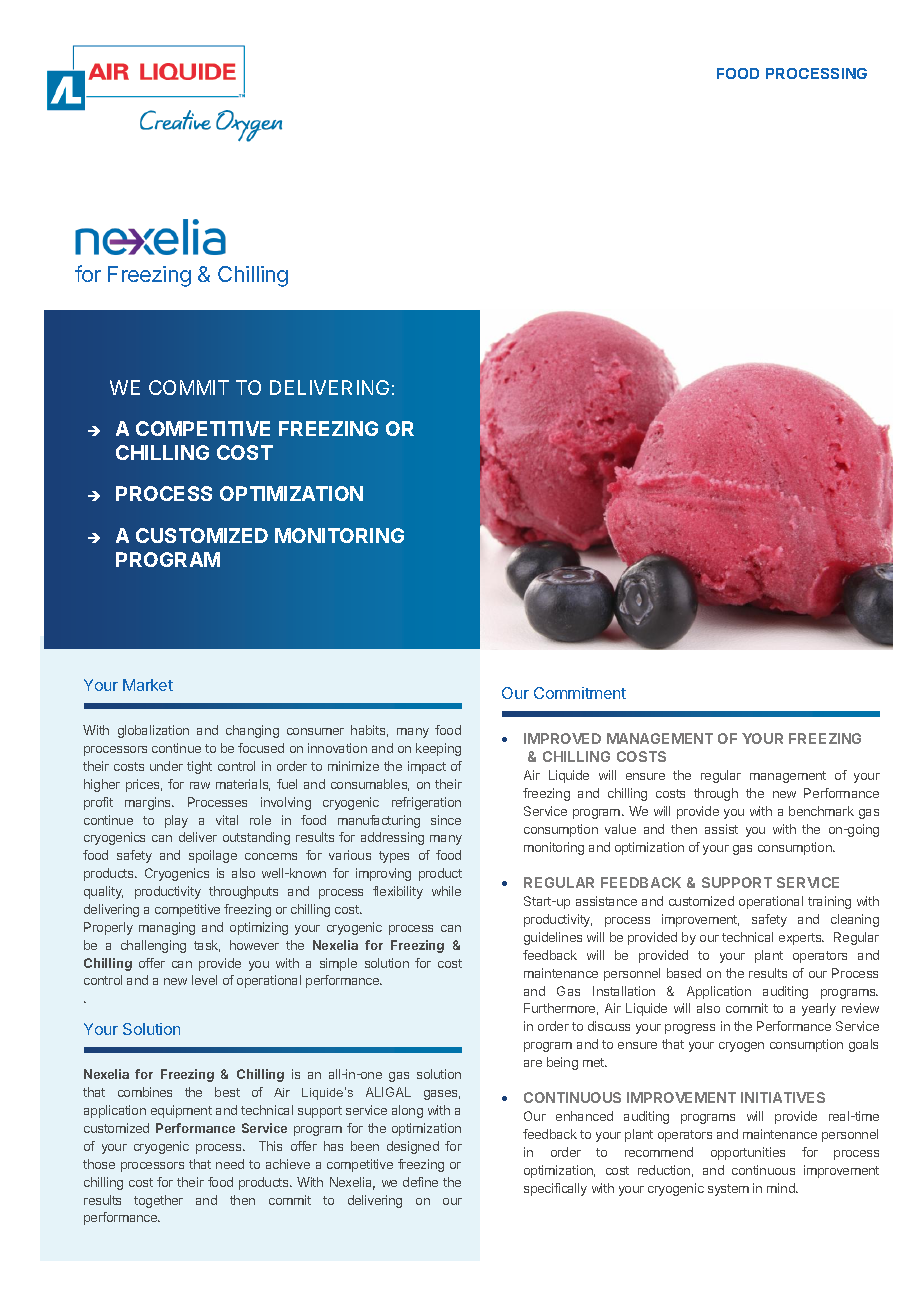  What do you see at coordinates (420, 1182) in the image?
I see `define` at bounding box center [420, 1182].
